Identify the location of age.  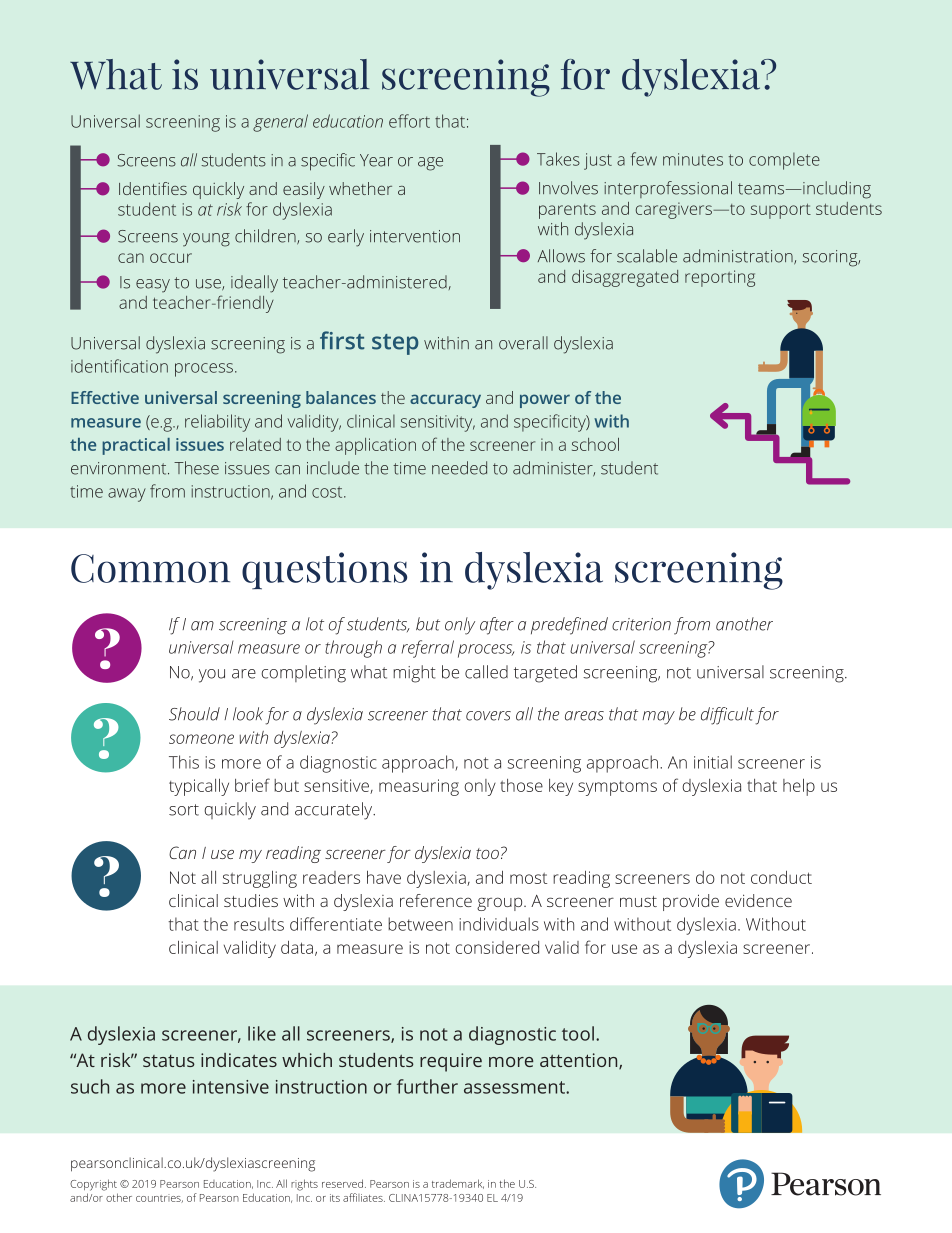
(430, 164).
